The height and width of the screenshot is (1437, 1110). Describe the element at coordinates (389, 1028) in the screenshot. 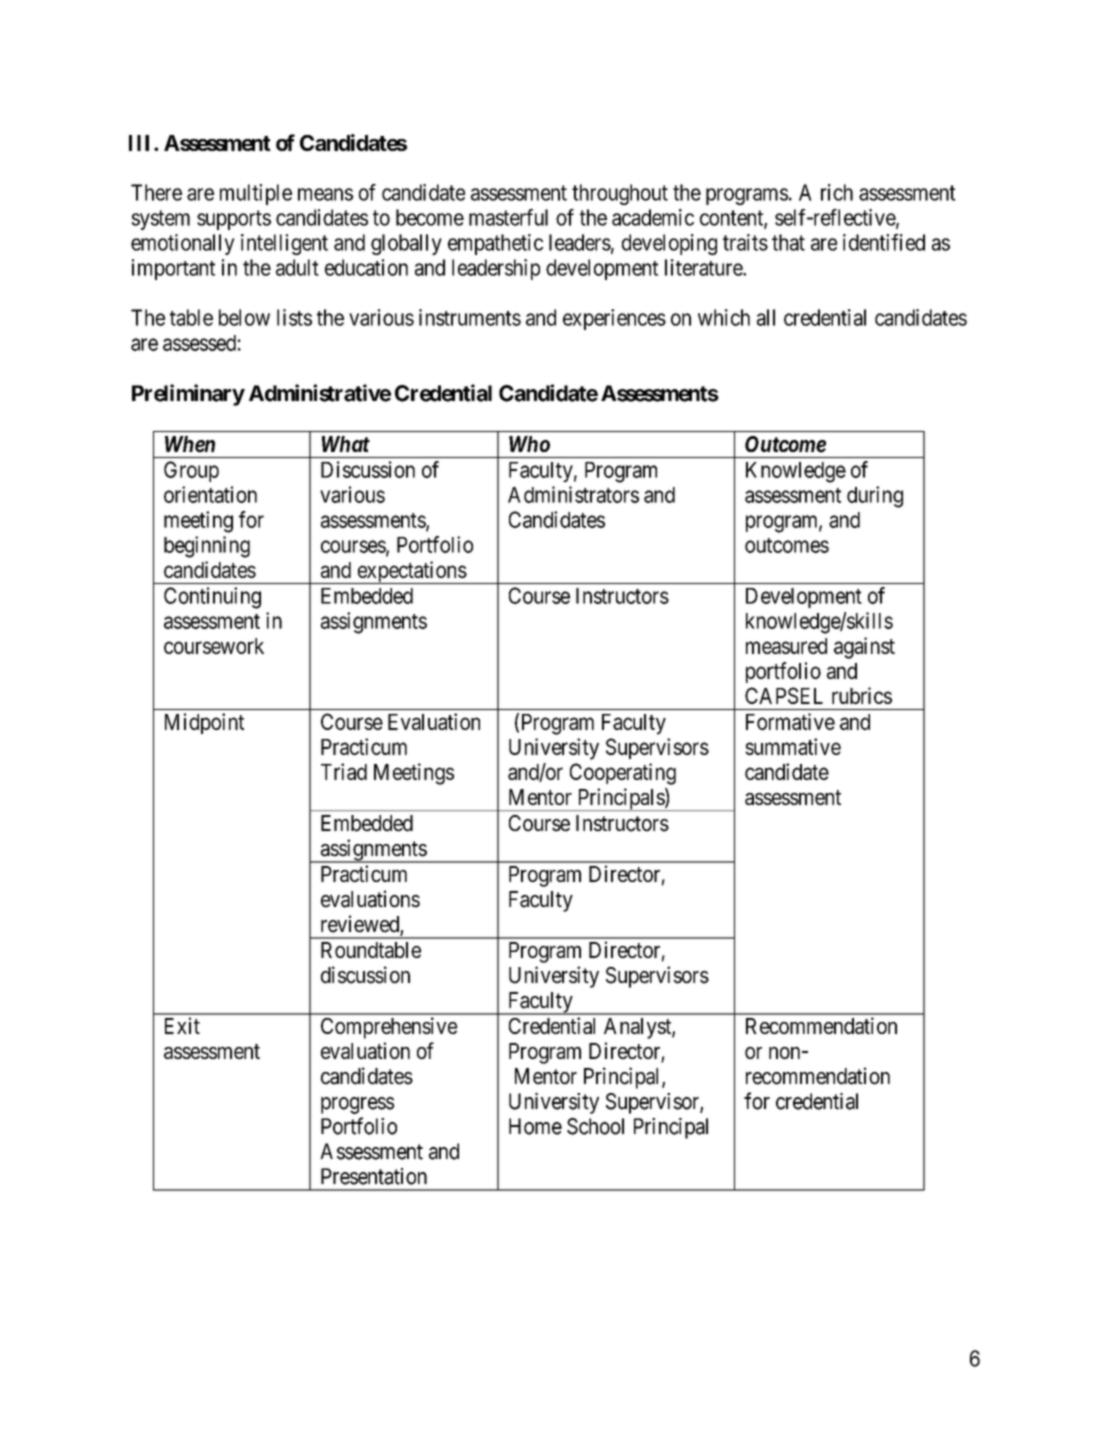

I see `Comprehensive` at that location.
